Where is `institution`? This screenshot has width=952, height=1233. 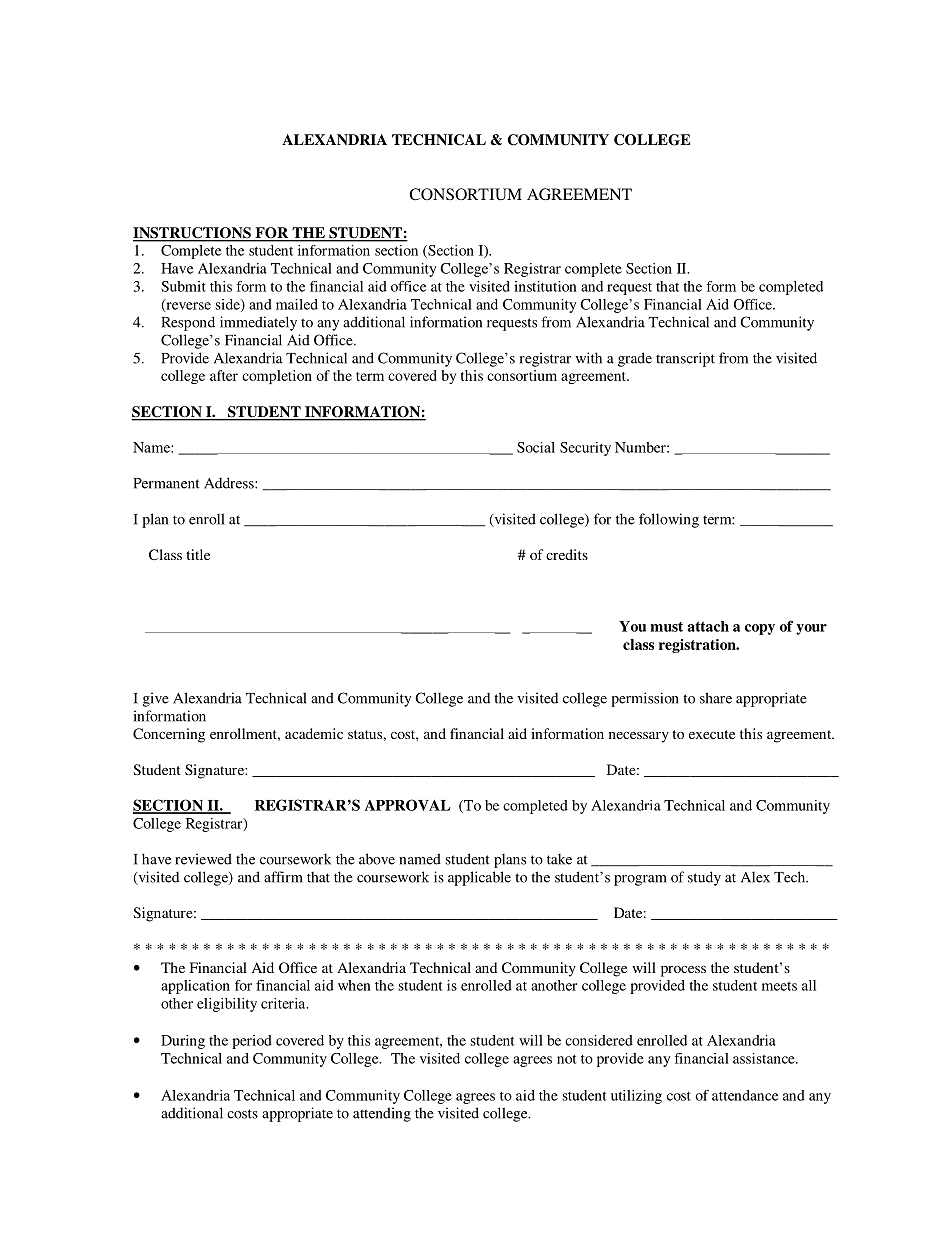 institution is located at coordinates (545, 286).
